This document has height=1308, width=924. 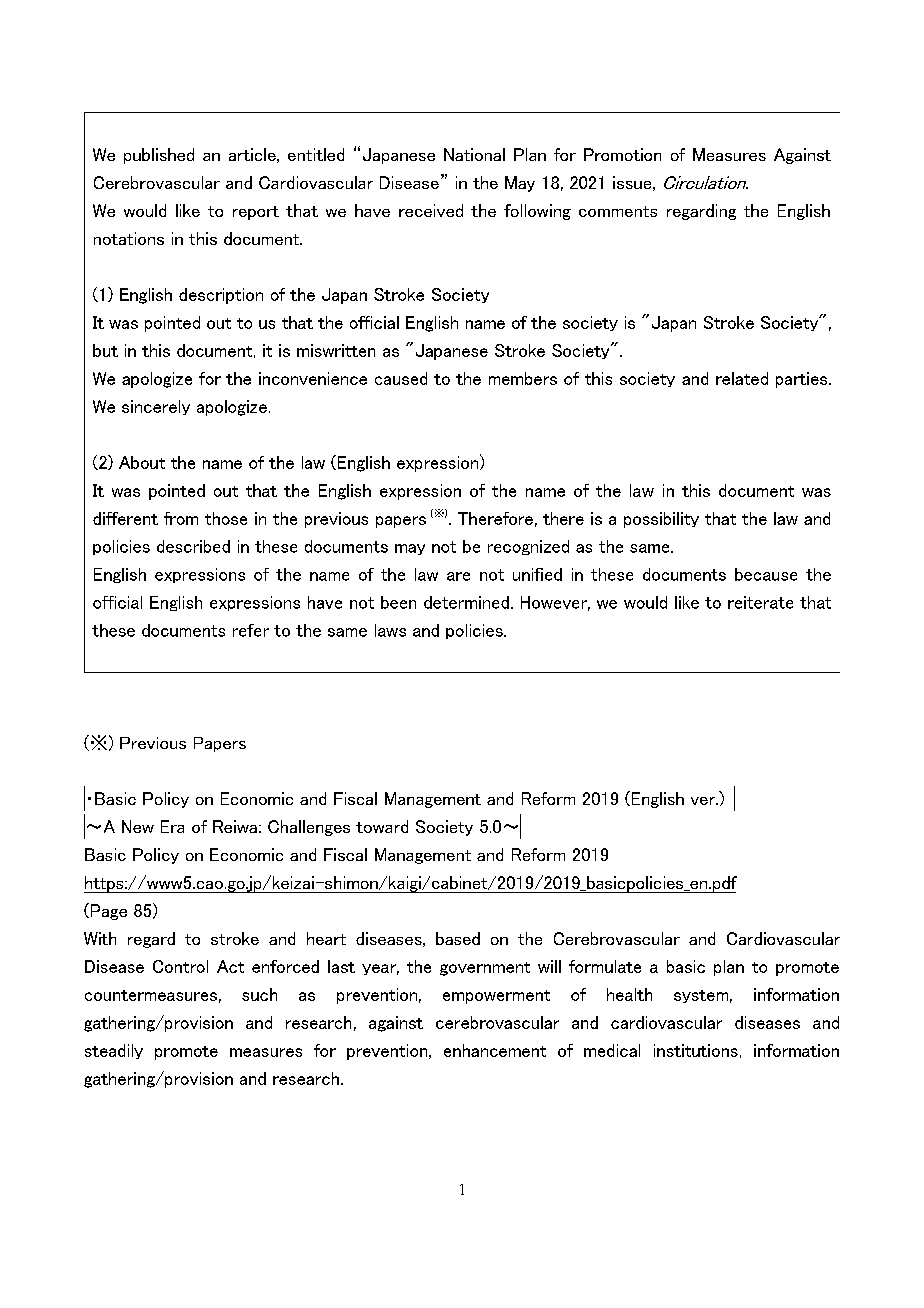 I want to click on steadily, so click(x=114, y=1051).
